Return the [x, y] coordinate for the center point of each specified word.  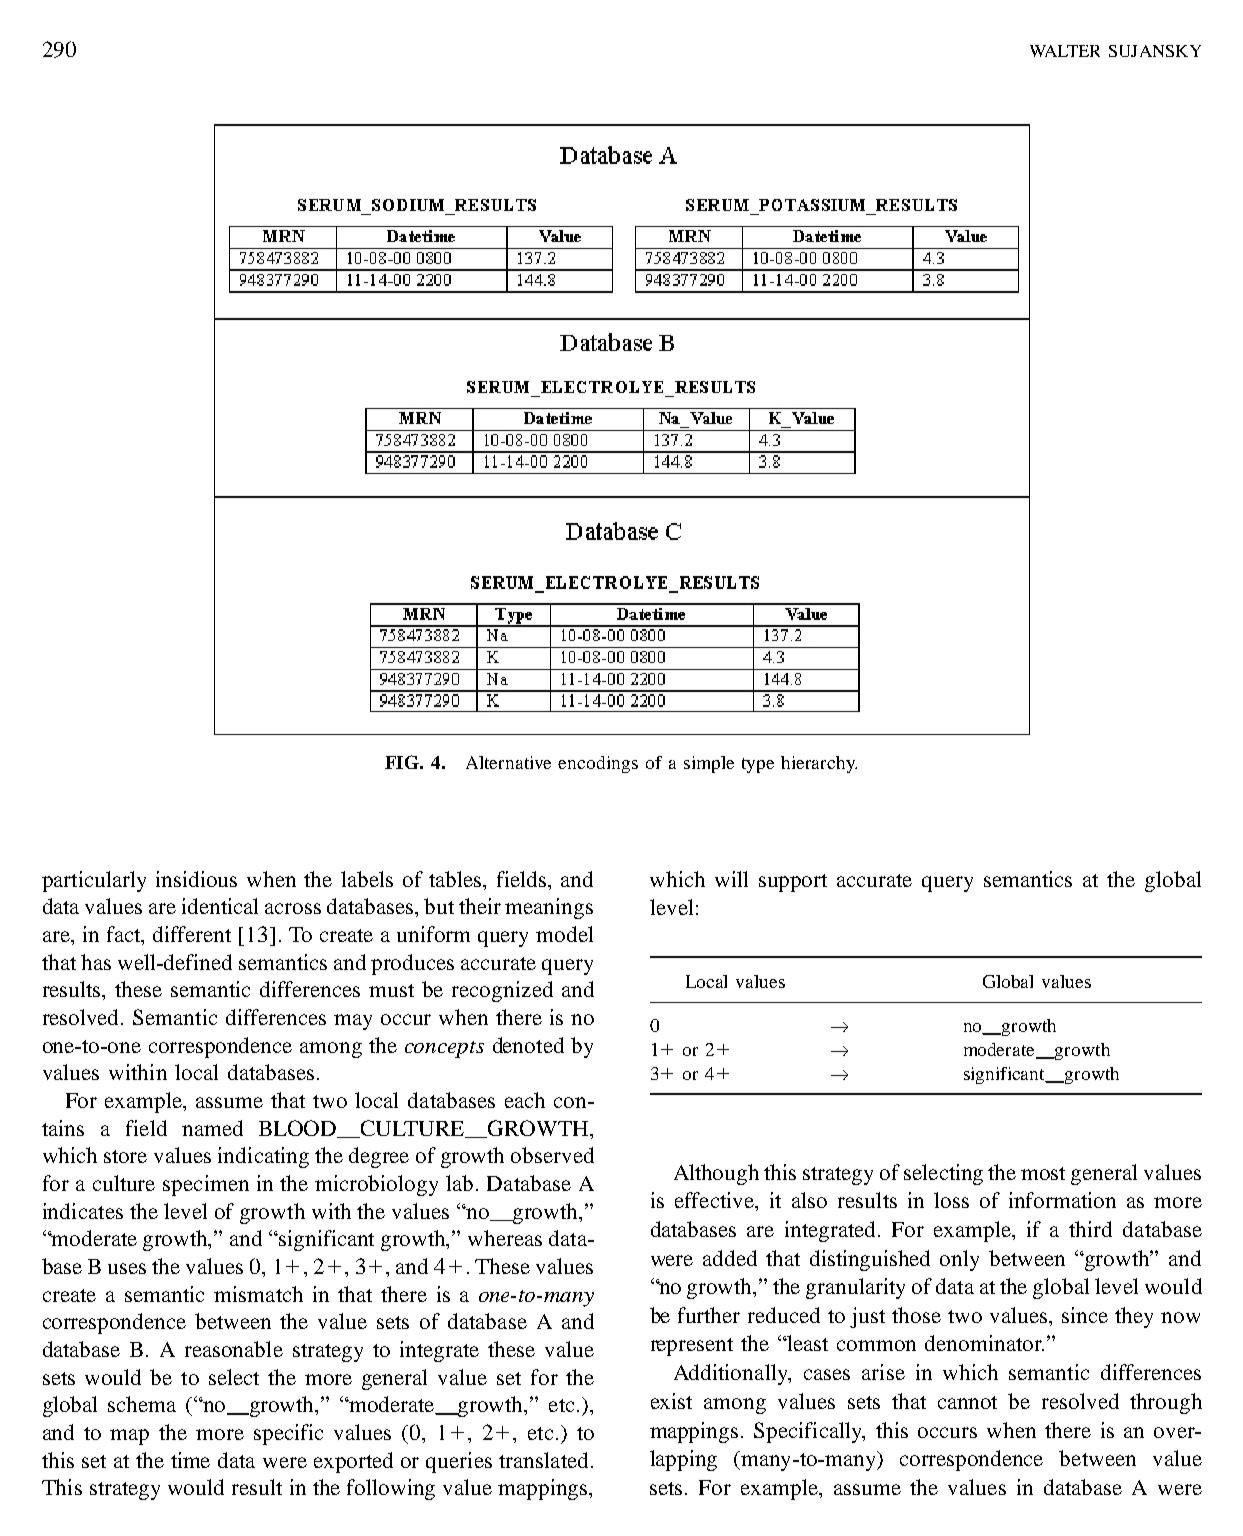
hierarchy [819, 764]
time [190, 1460]
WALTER [1065, 51]
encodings [598, 764]
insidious [196, 879]
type [758, 765]
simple [709, 764]
